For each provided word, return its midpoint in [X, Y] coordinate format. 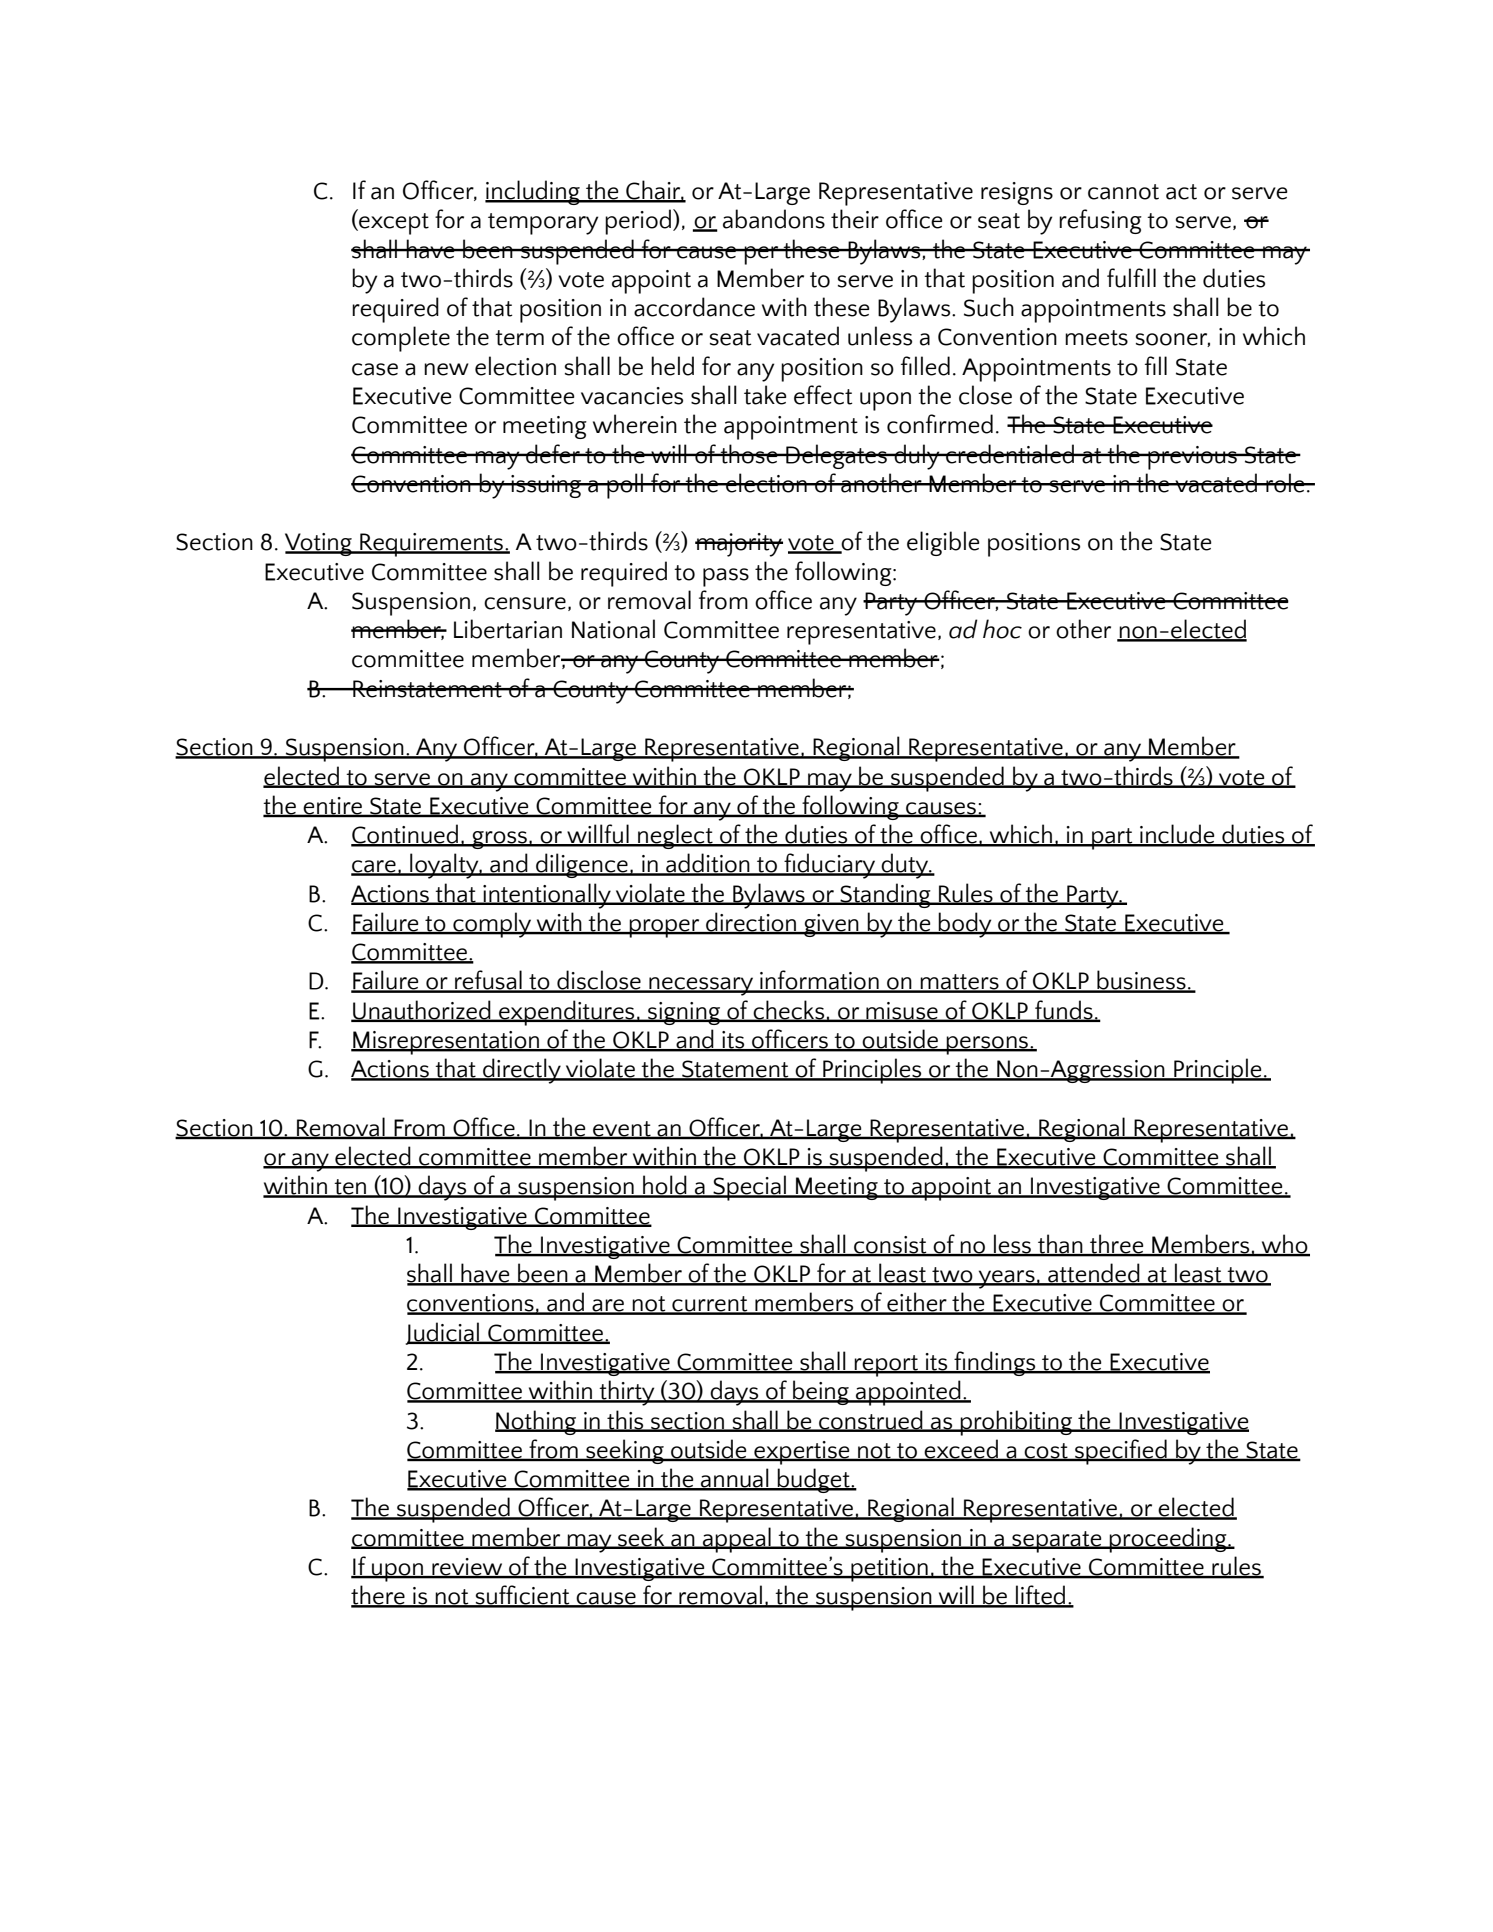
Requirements [431, 545]
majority [739, 545]
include [1177, 835]
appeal [737, 1540]
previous [1192, 458]
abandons [774, 219]
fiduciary [830, 866]
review [467, 1568]
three [1117, 1245]
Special [749, 1188]
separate [1057, 1542]
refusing [1100, 221]
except [393, 224]
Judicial [444, 1333]
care [374, 867]
